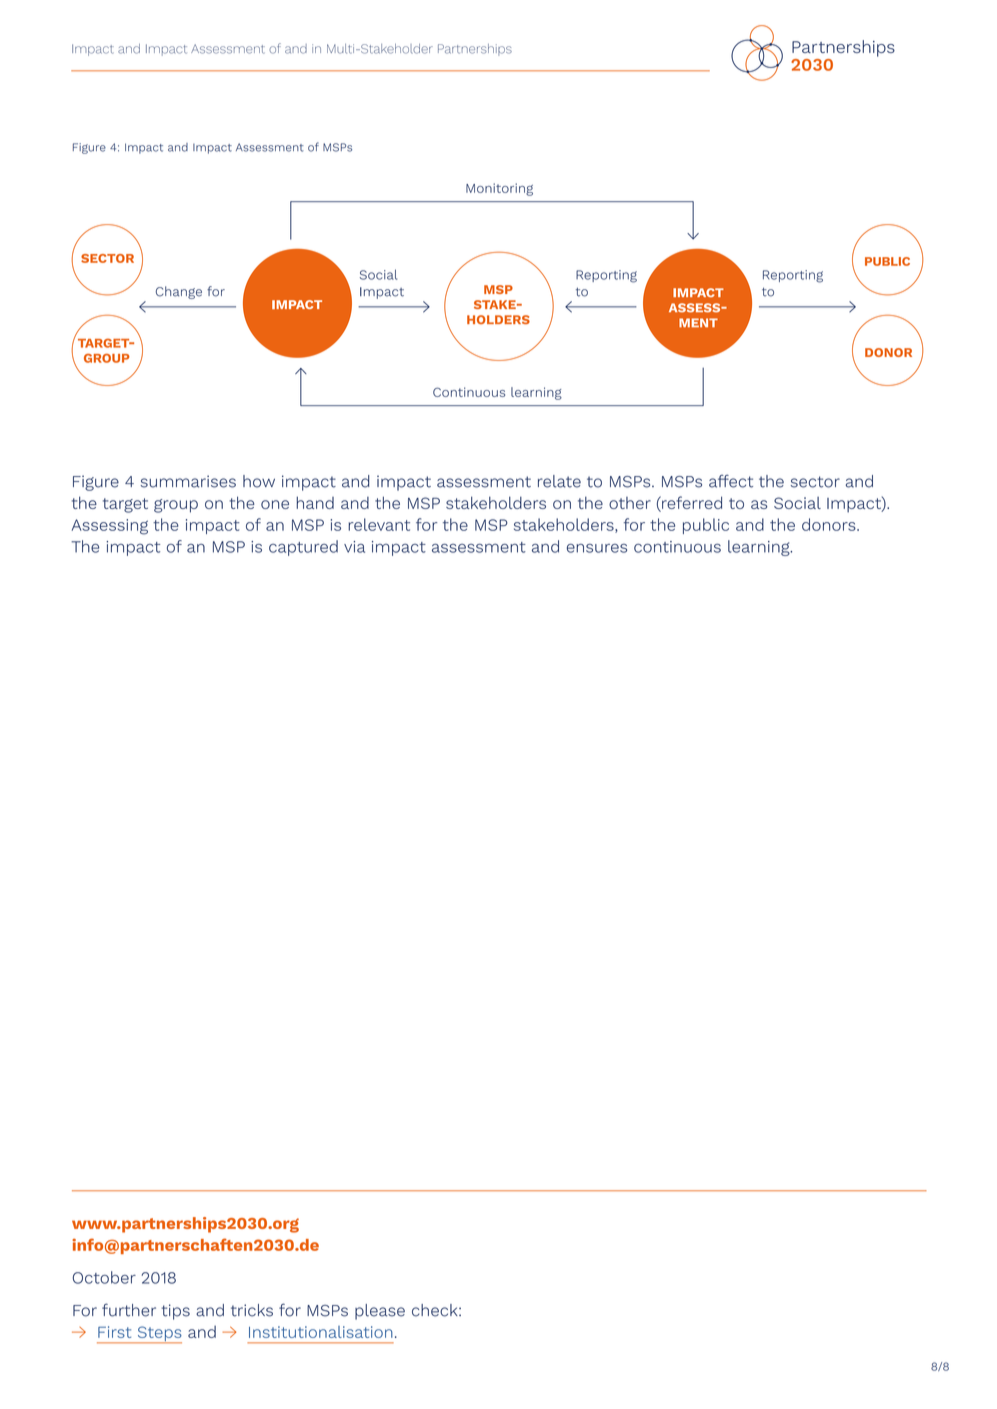 Image resolution: width=997 pixels, height=1409 pixels. I want to click on affect, so click(731, 481).
